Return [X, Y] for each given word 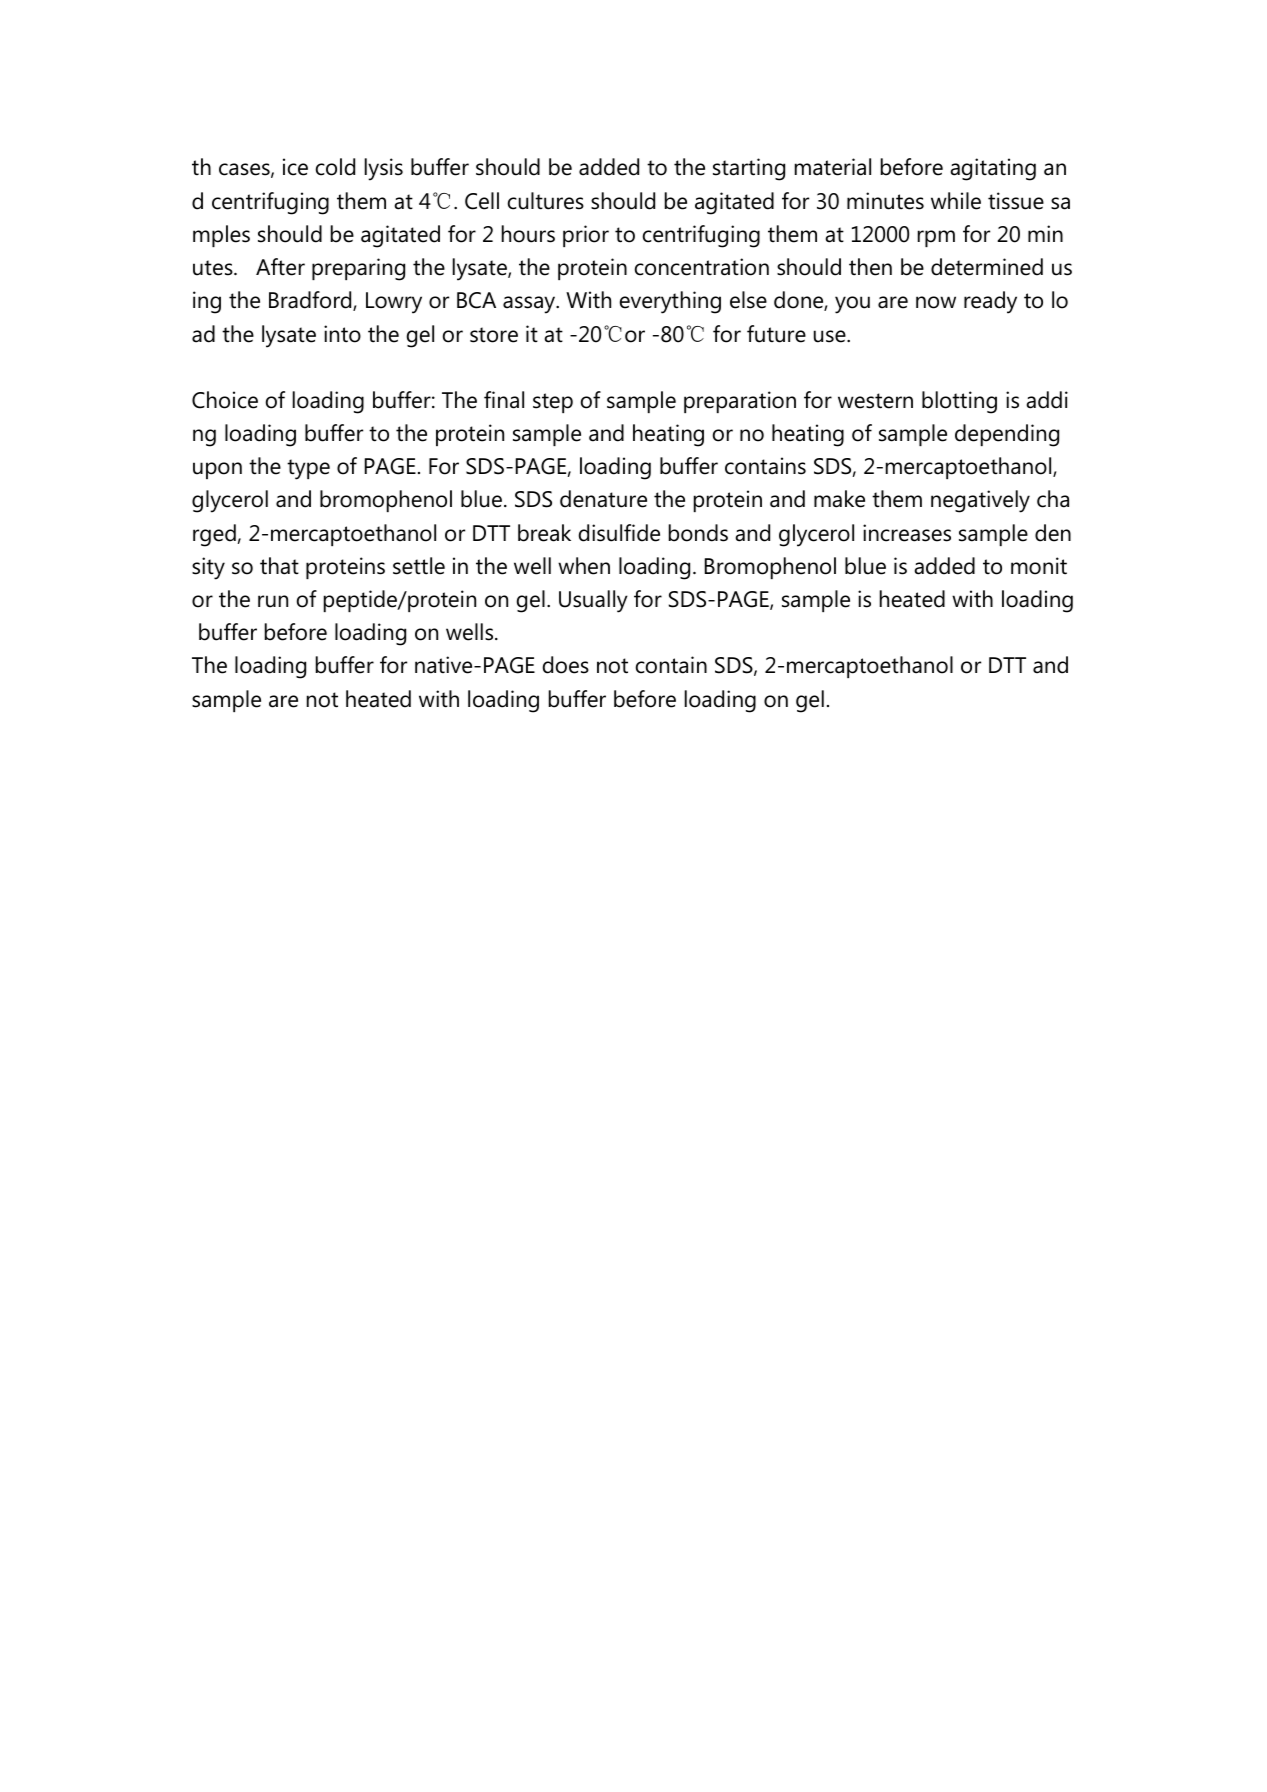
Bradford [311, 301]
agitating [993, 169]
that [279, 566]
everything [670, 302]
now [936, 302]
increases [907, 533]
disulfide [619, 533]
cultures [546, 201]
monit [1039, 566]
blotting [959, 402]
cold [335, 167]
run [273, 601]
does [566, 665]
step [553, 403]
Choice [225, 400]
